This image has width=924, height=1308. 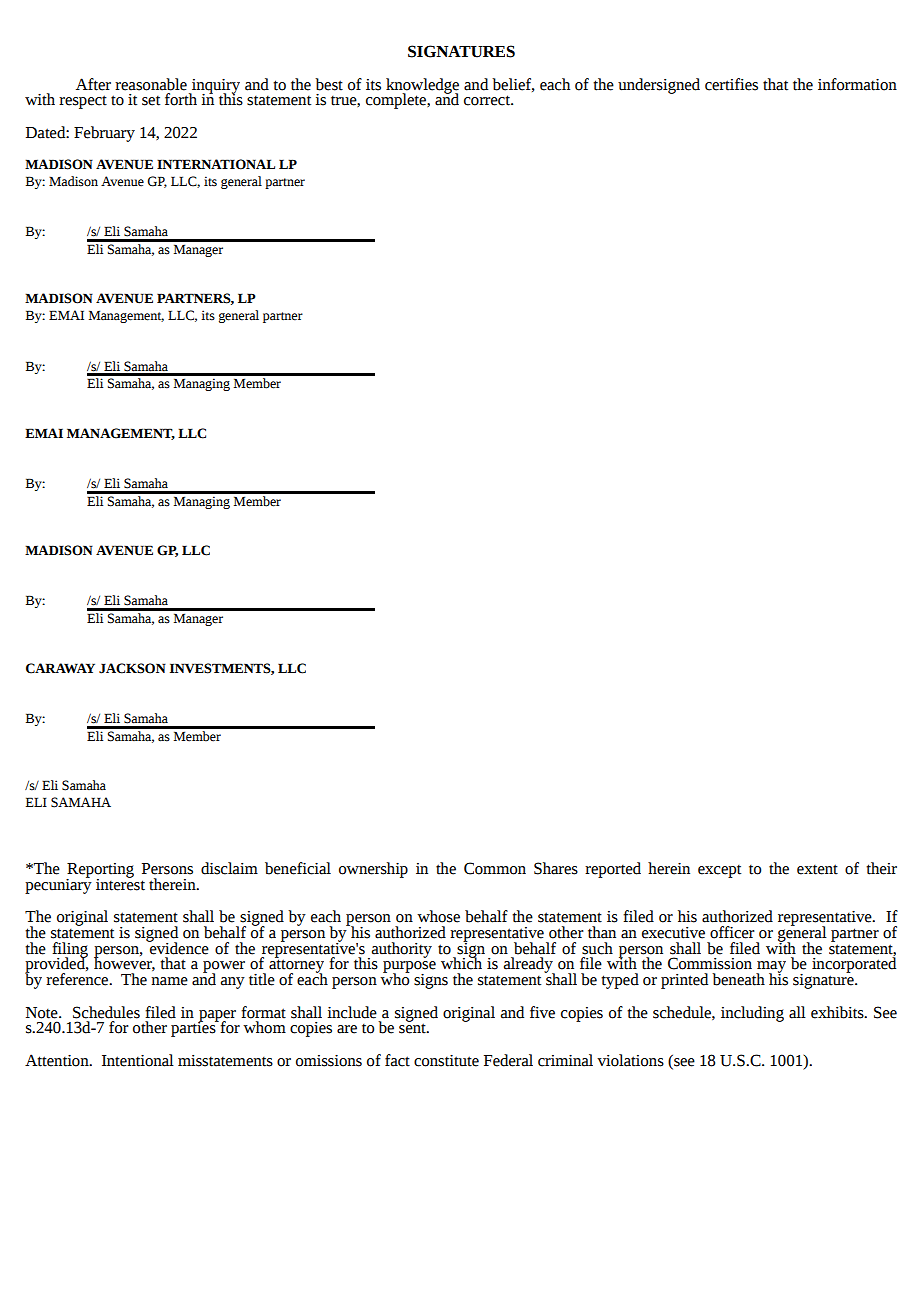 I want to click on constitute, so click(x=446, y=1061).
